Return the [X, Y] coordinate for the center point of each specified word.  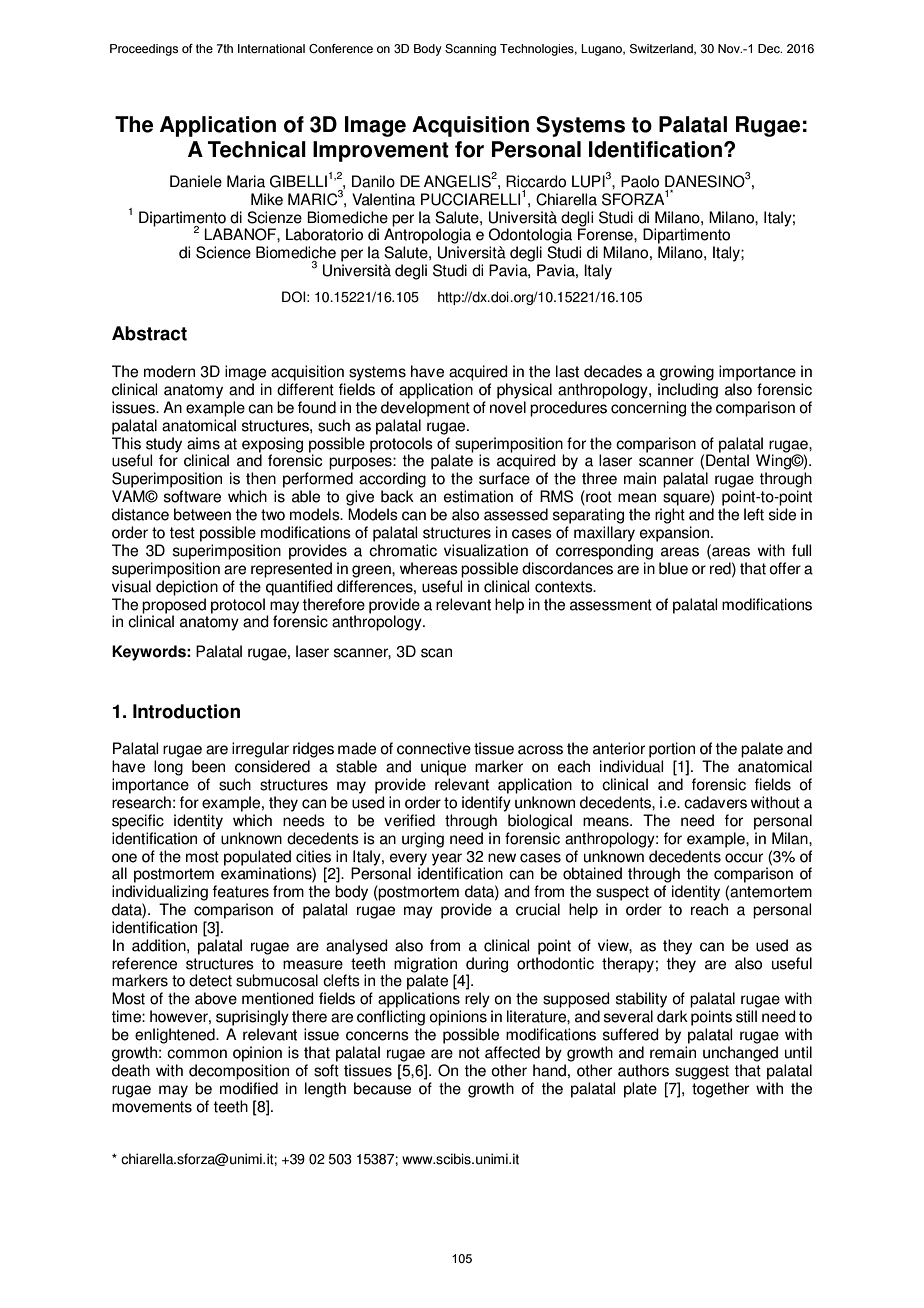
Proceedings [144, 50]
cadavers [715, 802]
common [197, 1054]
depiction [187, 588]
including [688, 391]
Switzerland [662, 49]
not [469, 1053]
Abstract [149, 333]
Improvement [381, 151]
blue [673, 568]
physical [524, 391]
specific [138, 822]
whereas [429, 568]
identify [486, 804]
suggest [702, 1072]
